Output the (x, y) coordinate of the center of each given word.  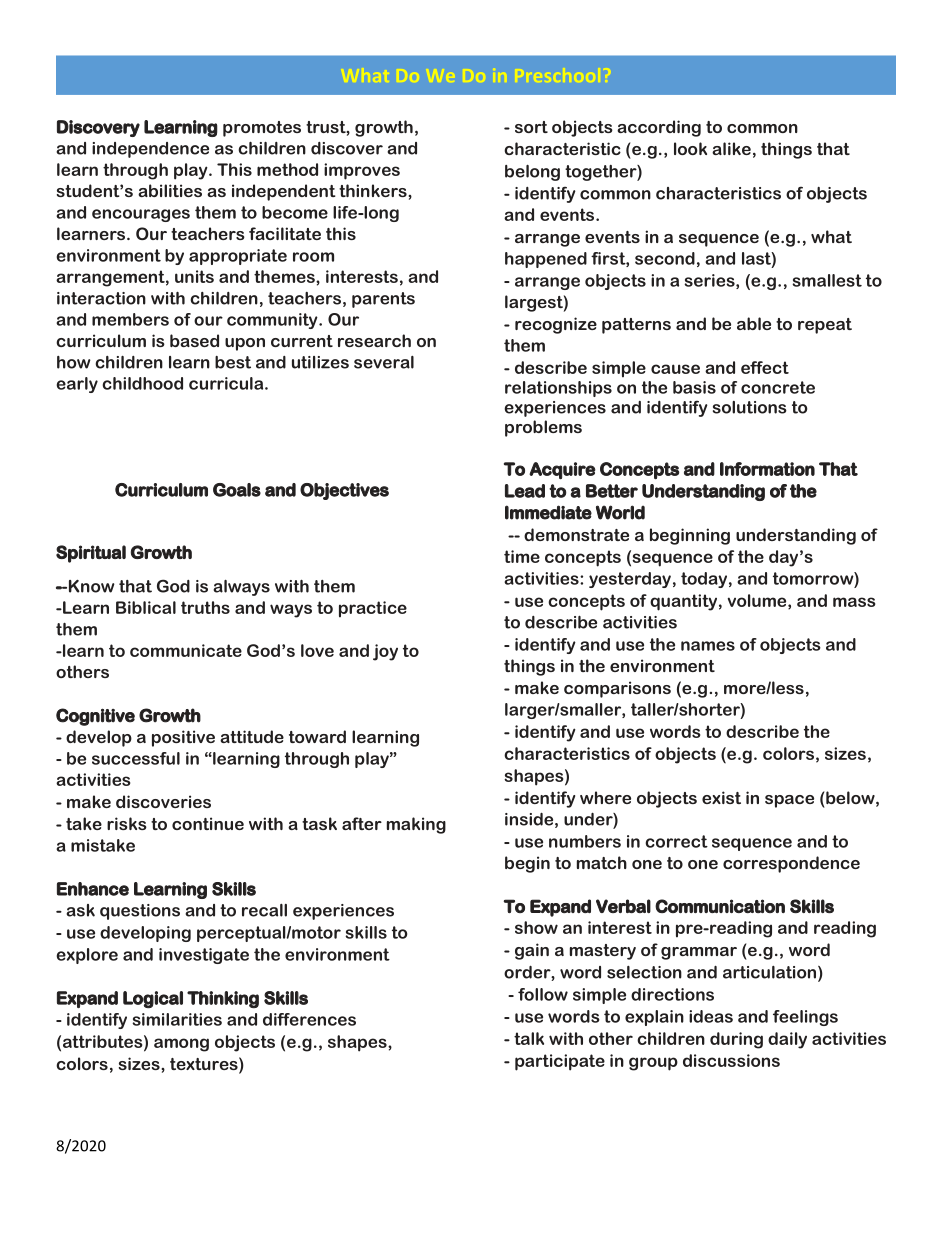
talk (529, 1038)
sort (531, 127)
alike (731, 148)
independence (150, 150)
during (736, 1040)
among (181, 1045)
